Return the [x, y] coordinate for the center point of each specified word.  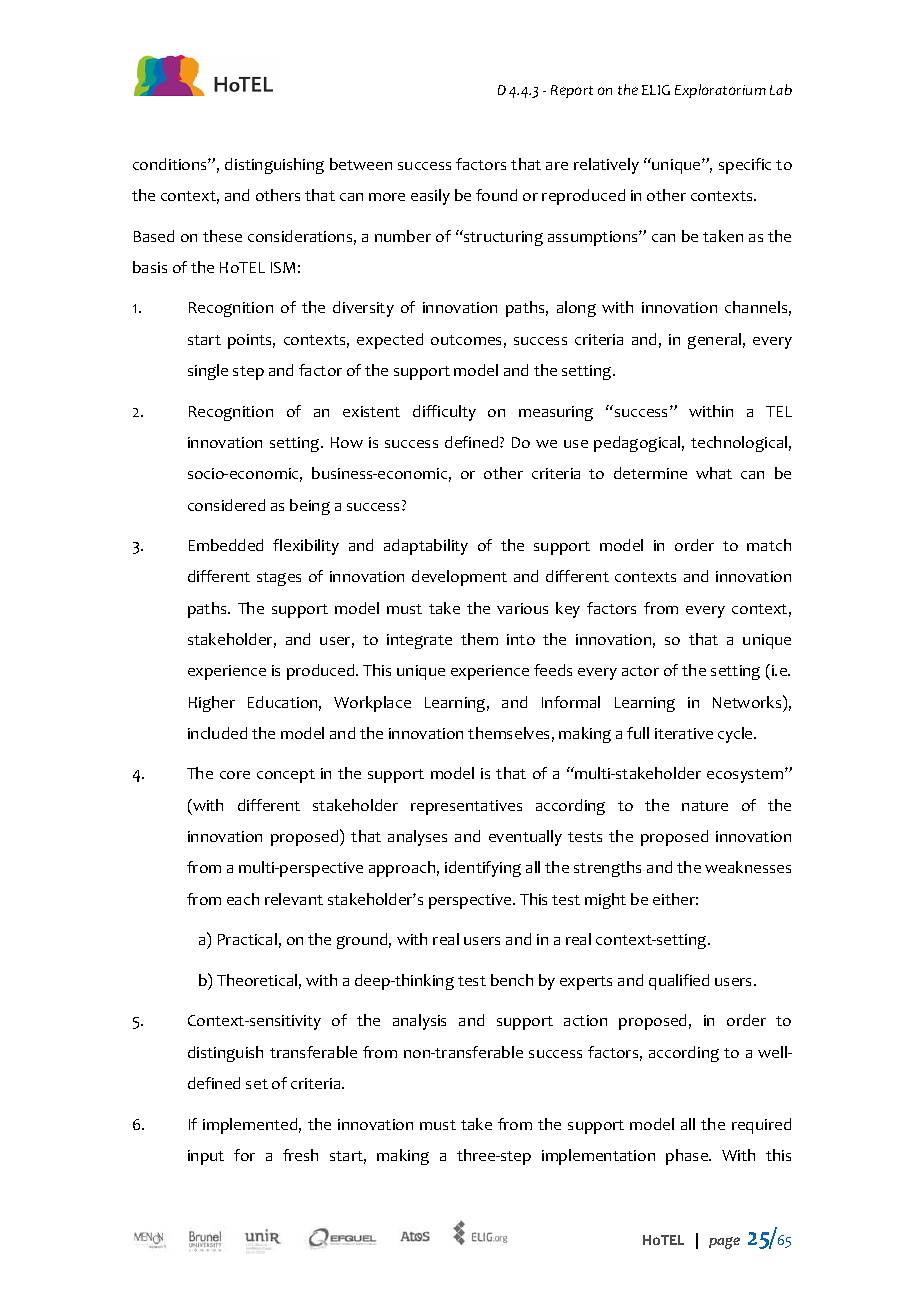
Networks [748, 701]
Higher [212, 704]
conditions [171, 164]
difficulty [444, 413]
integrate [419, 641]
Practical [247, 939]
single [208, 372]
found [496, 195]
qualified [679, 982]
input [206, 1157]
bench [512, 980]
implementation [598, 1157]
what [714, 473]
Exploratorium [720, 91]
